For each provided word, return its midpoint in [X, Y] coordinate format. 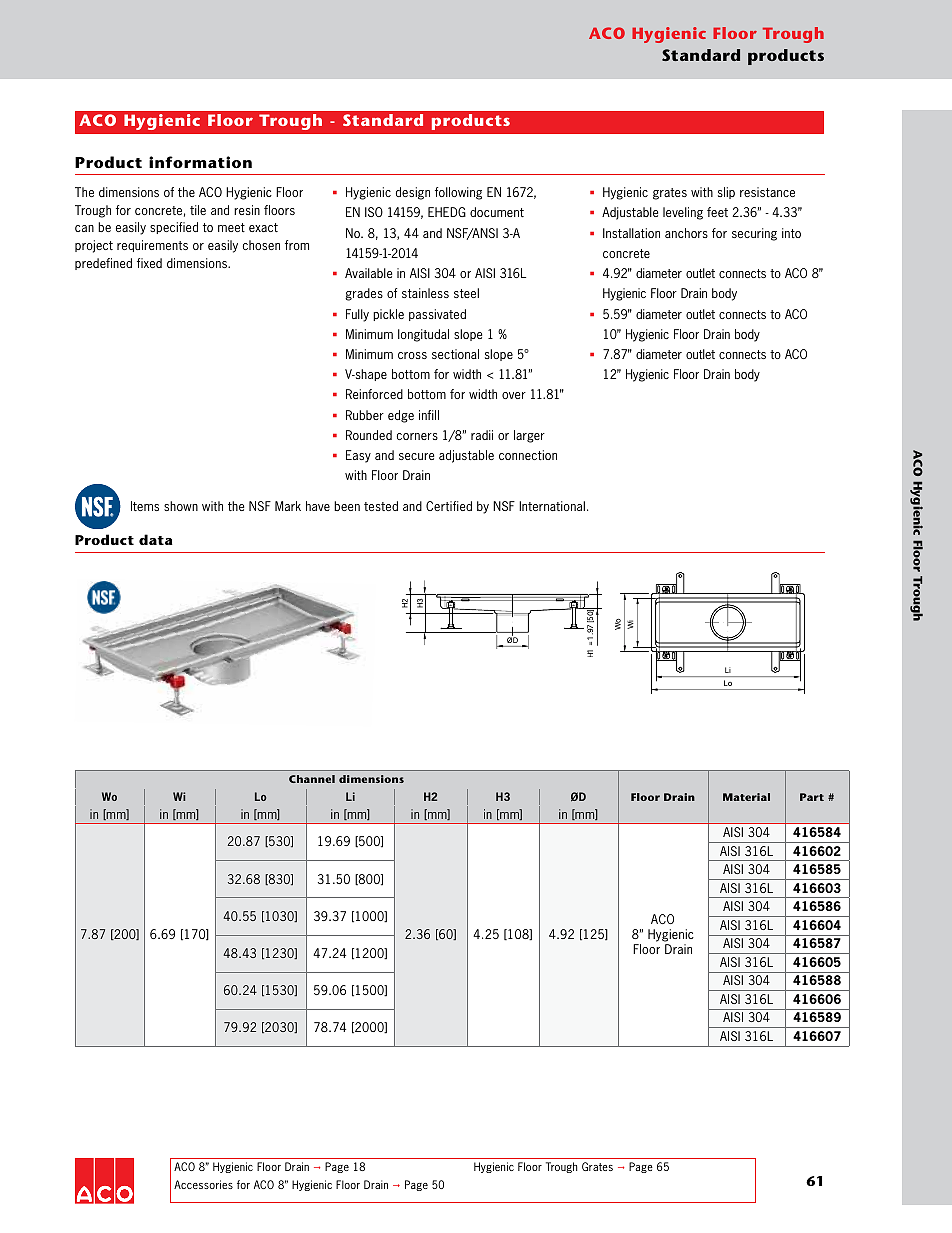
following [458, 193]
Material [746, 797]
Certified [449, 506]
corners [417, 436]
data [156, 539]
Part [812, 797]
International [552, 506]
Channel [312, 779]
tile [198, 210]
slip [726, 193]
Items [145, 506]
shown [181, 506]
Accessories [203, 1184]
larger [529, 436]
